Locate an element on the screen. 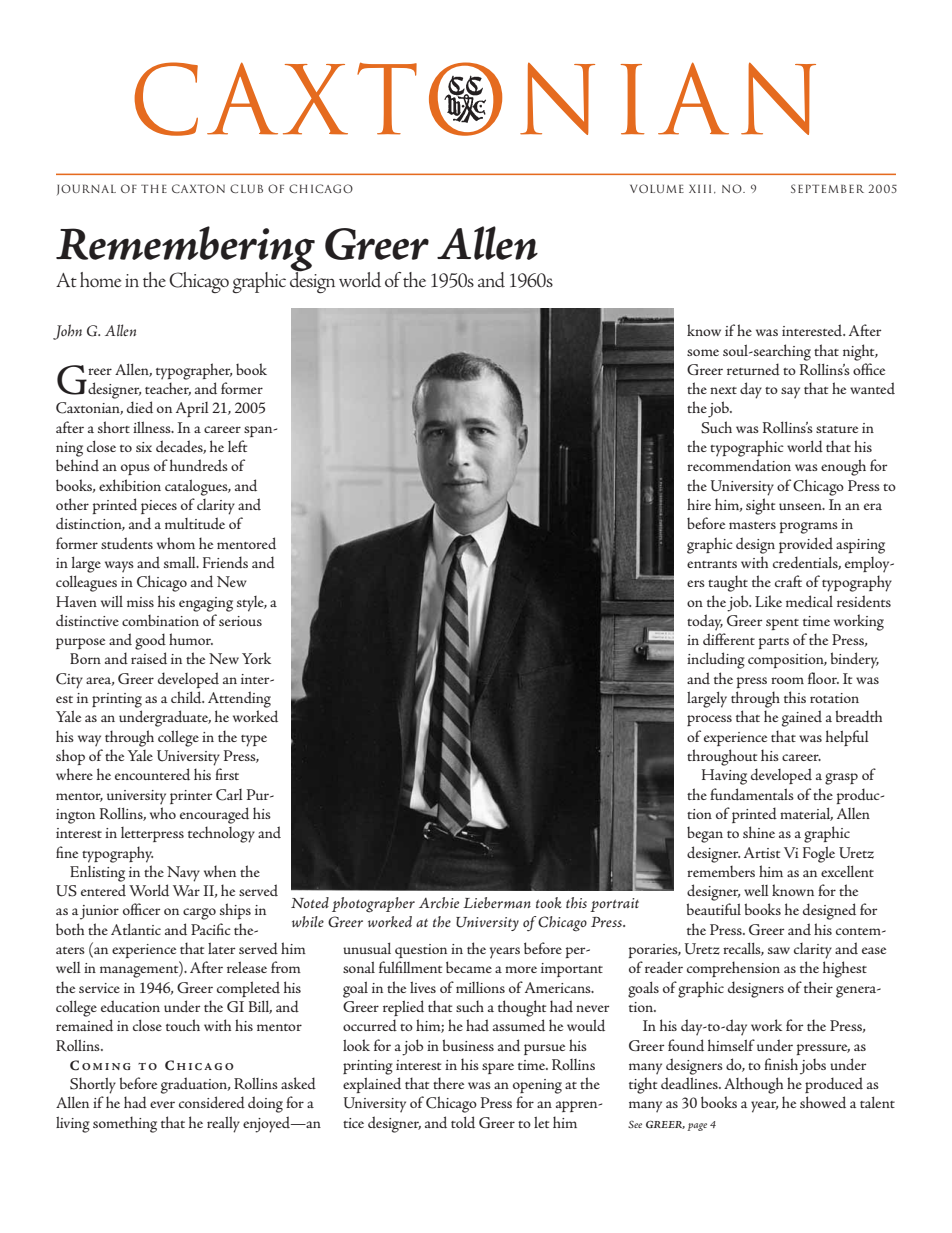  parts is located at coordinates (774, 643).
